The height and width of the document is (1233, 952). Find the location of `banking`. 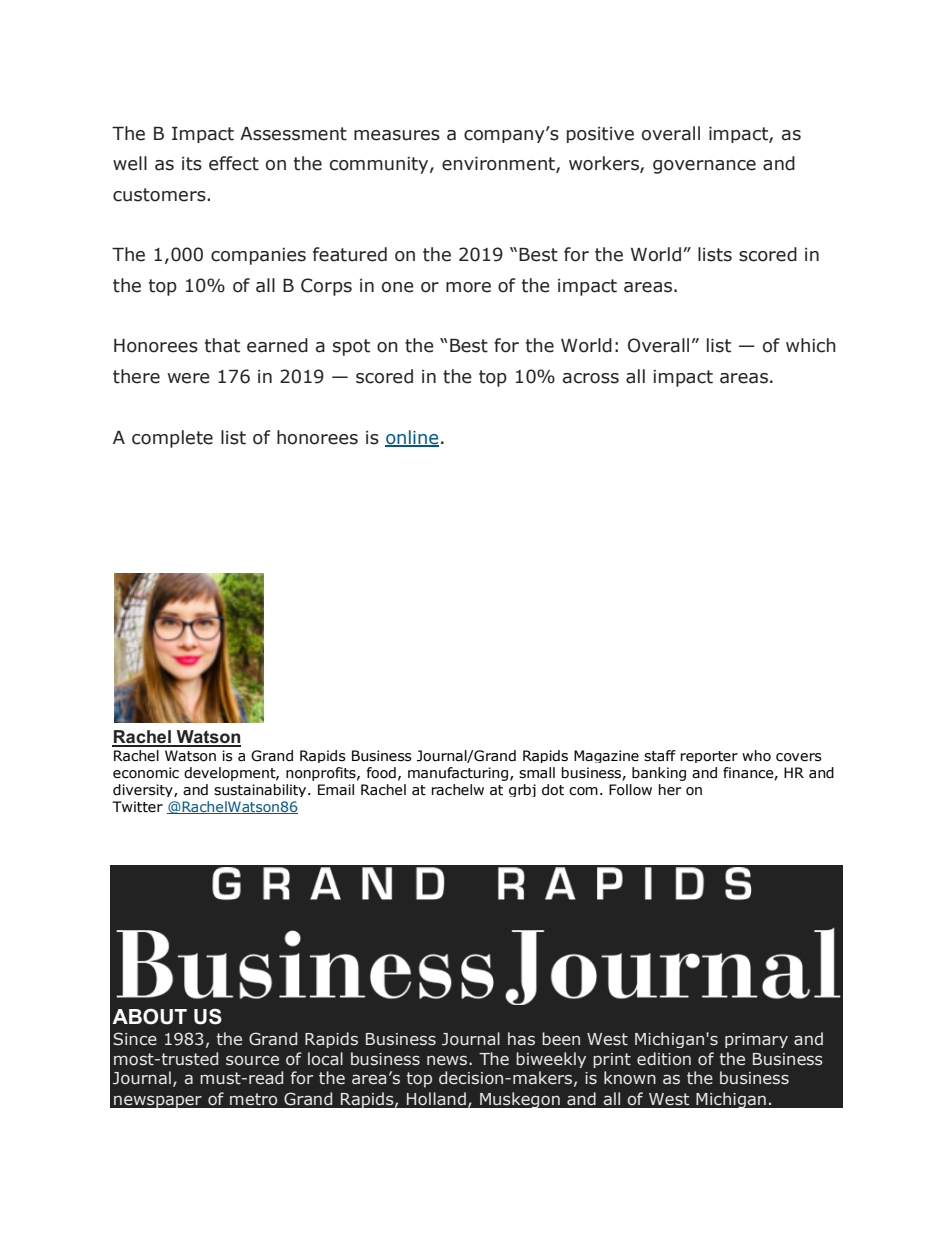

banking is located at coordinates (659, 774).
